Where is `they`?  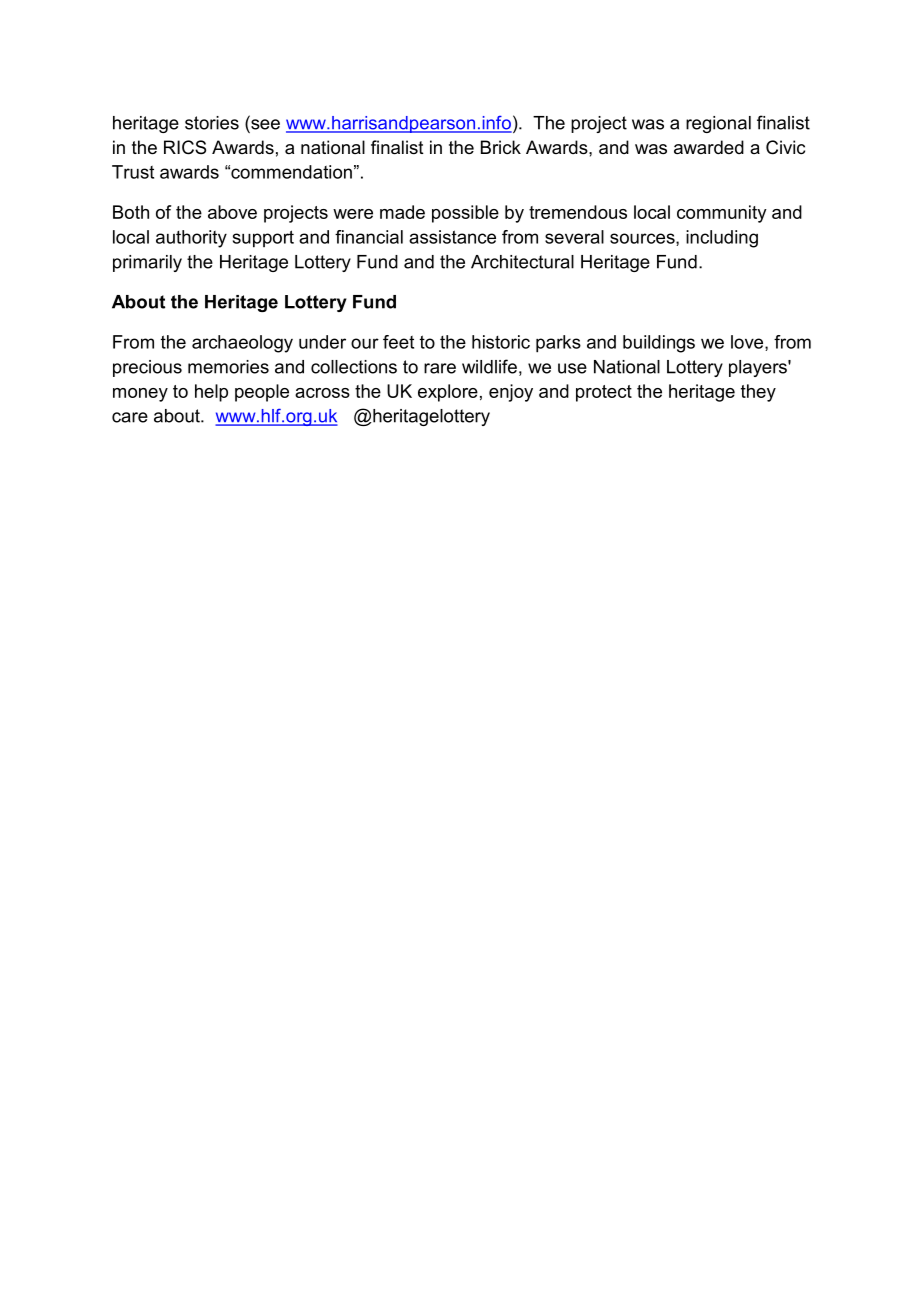 they is located at coordinates (758, 393).
